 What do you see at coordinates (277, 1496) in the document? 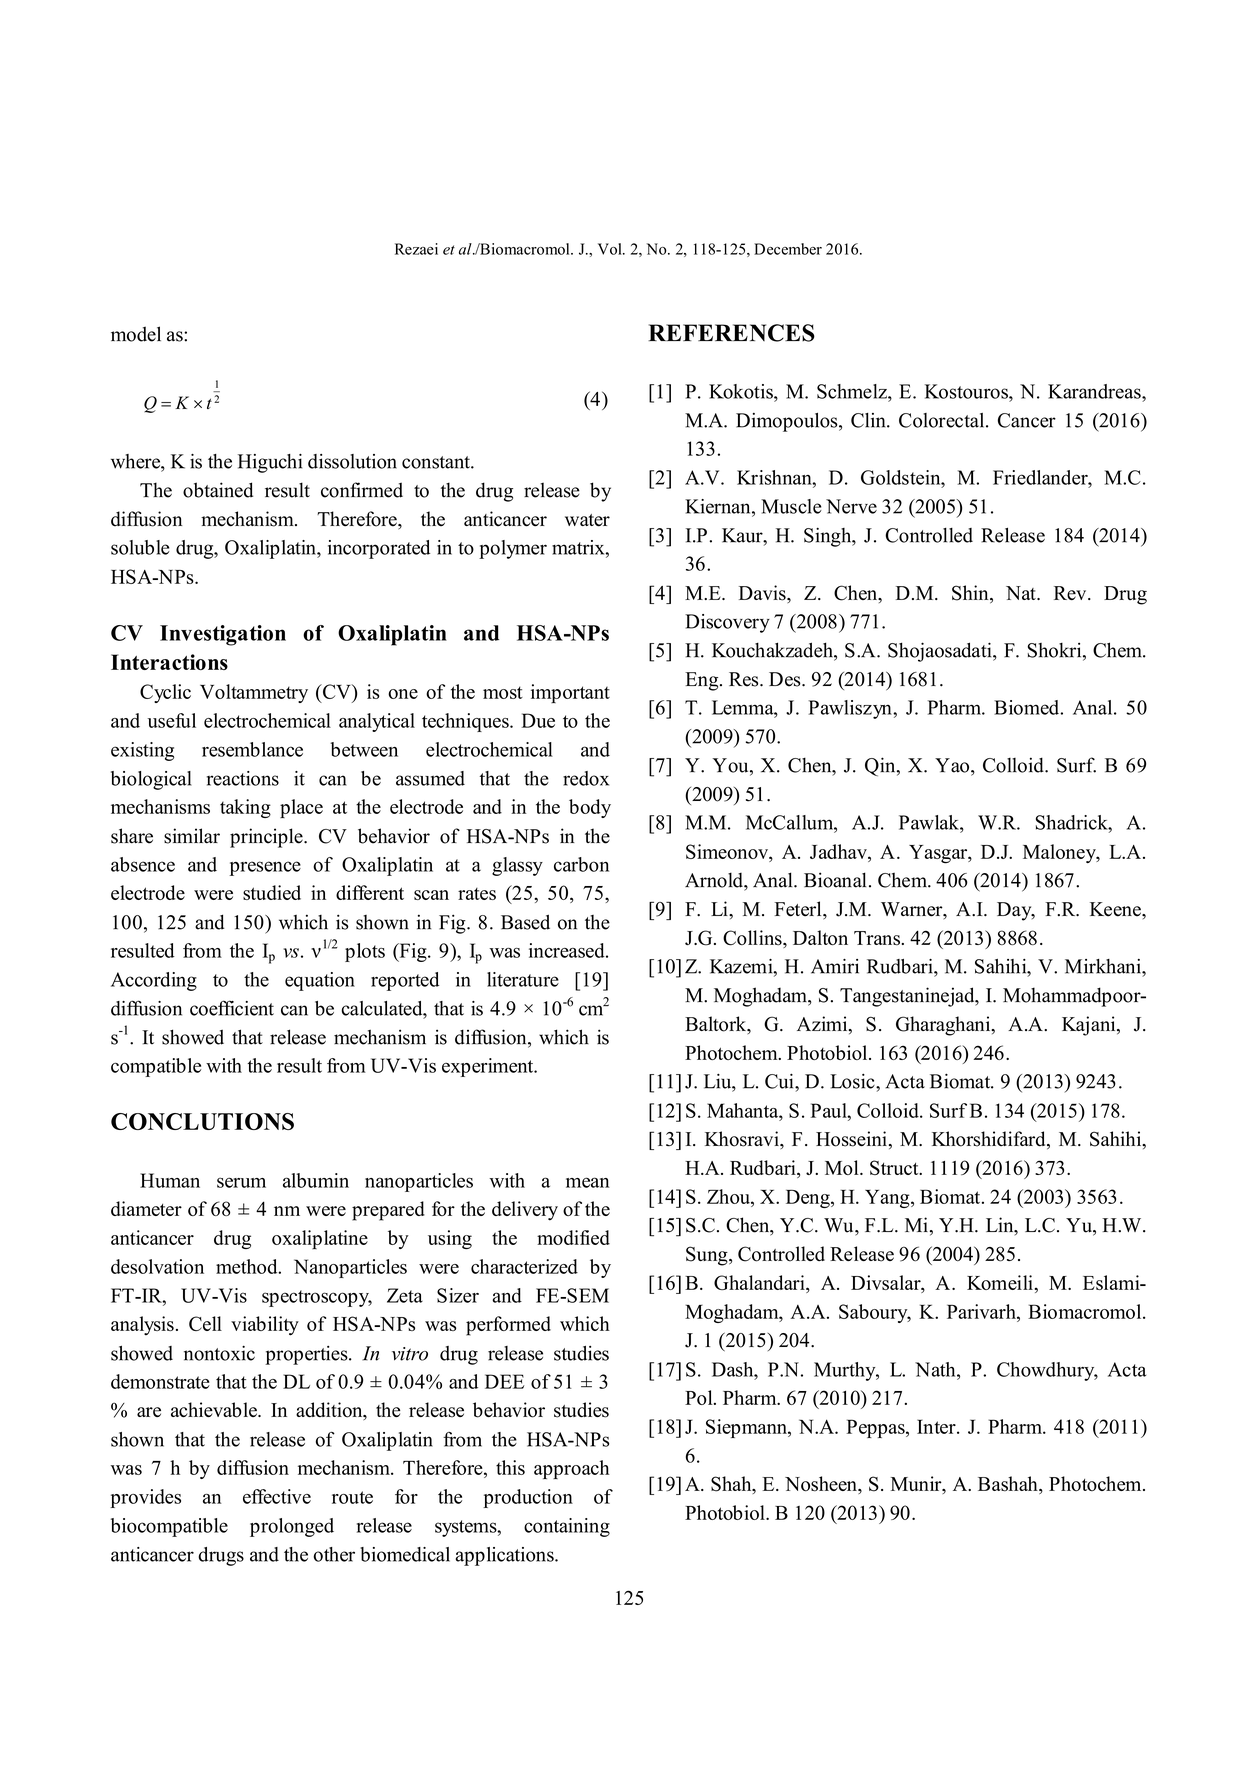
I see `effective` at bounding box center [277, 1496].
